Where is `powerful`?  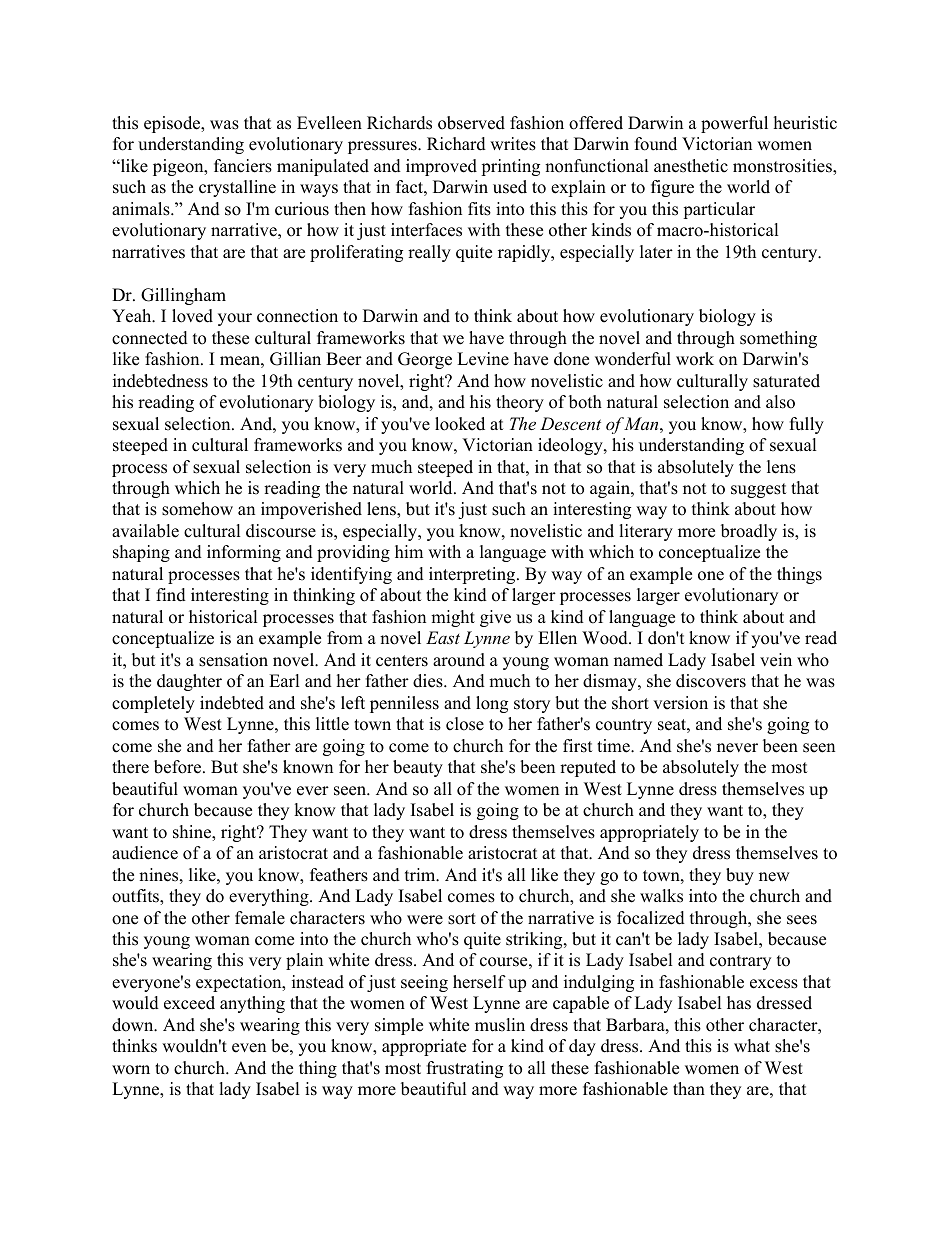 powerful is located at coordinates (734, 124).
